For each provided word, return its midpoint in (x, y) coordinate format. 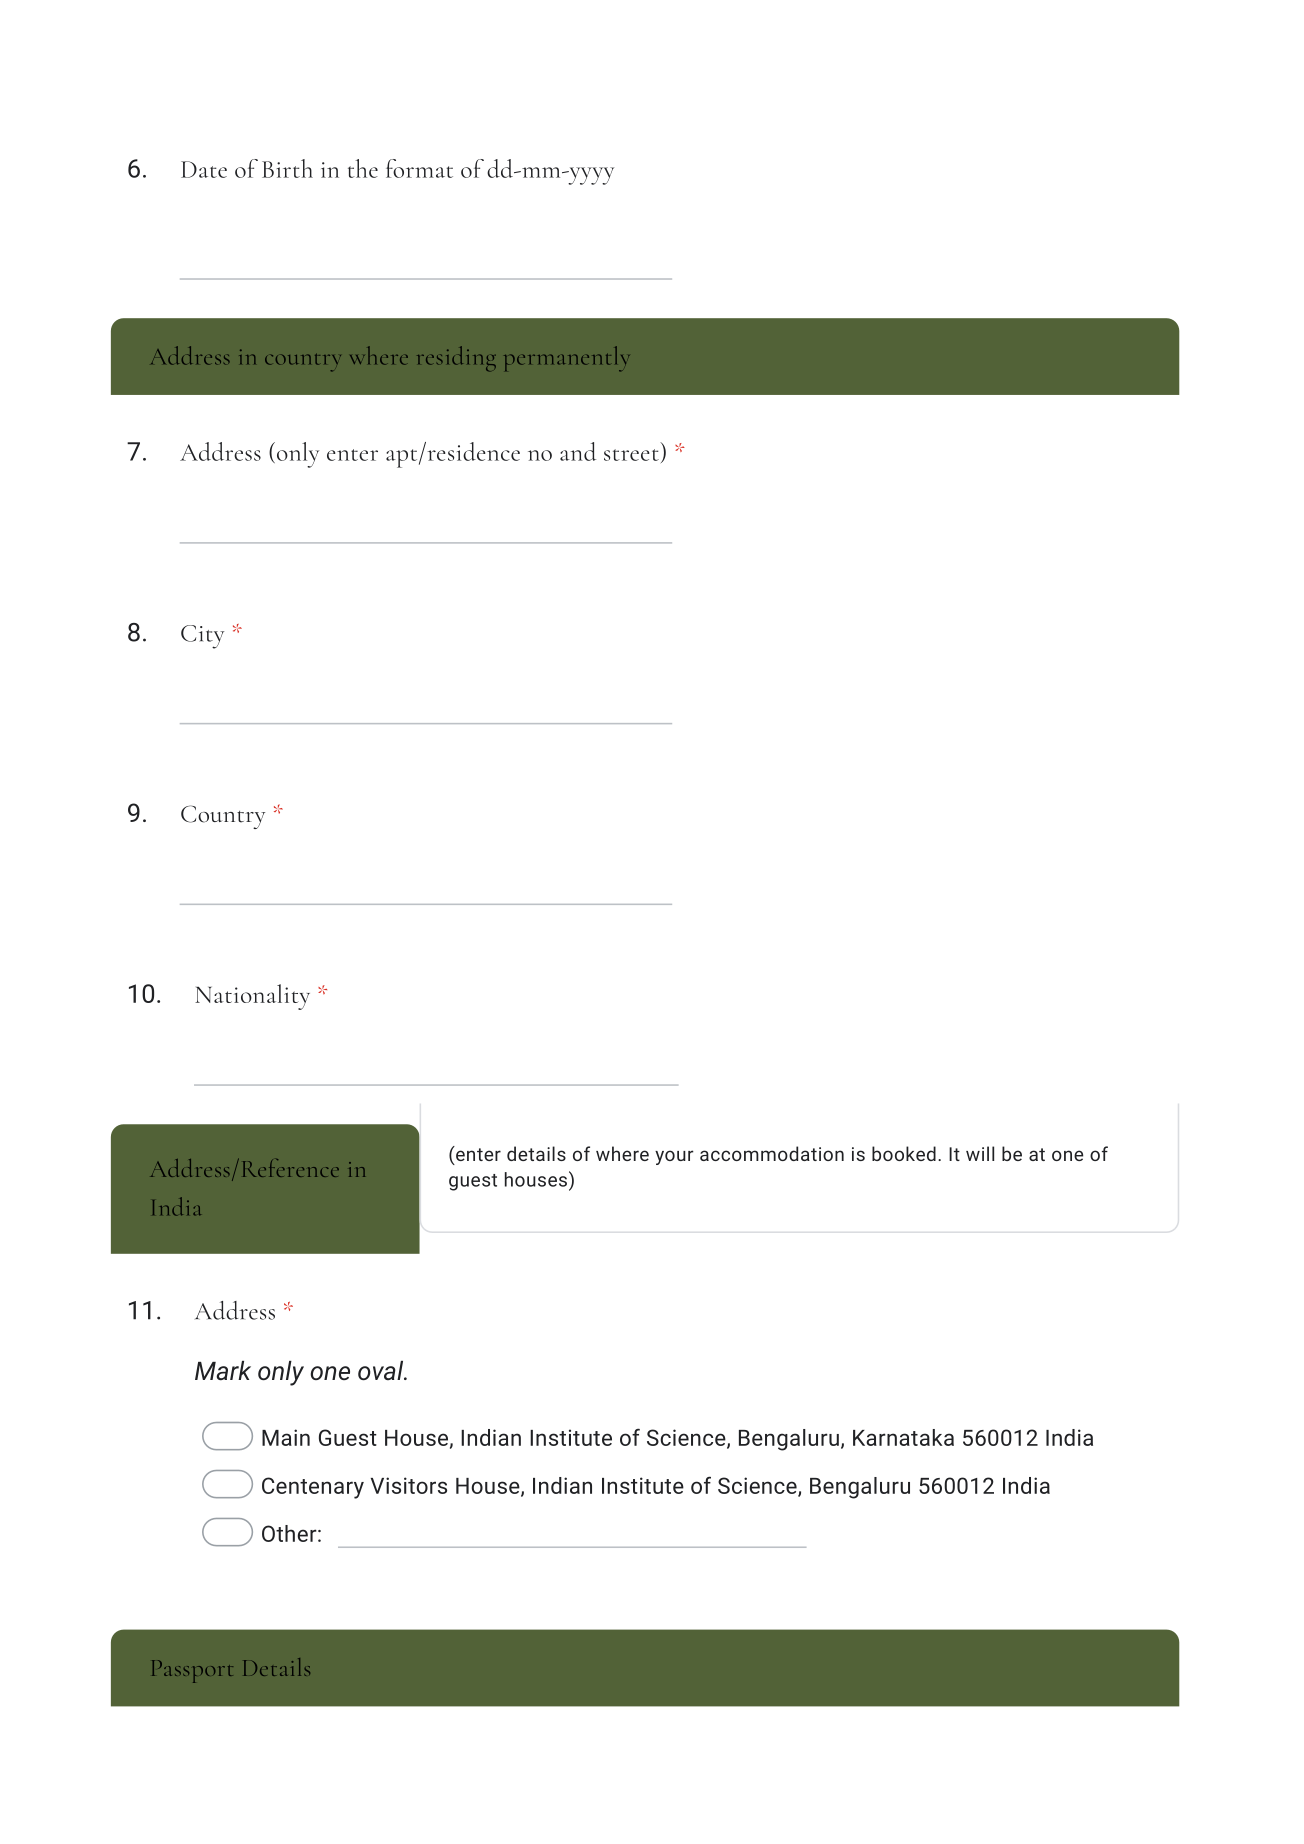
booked (904, 1153)
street (631, 455)
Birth (287, 168)
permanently (567, 359)
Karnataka (903, 1437)
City (202, 637)
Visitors (409, 1485)
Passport (192, 1671)
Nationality (252, 997)
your (674, 1157)
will (980, 1153)
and (578, 451)
